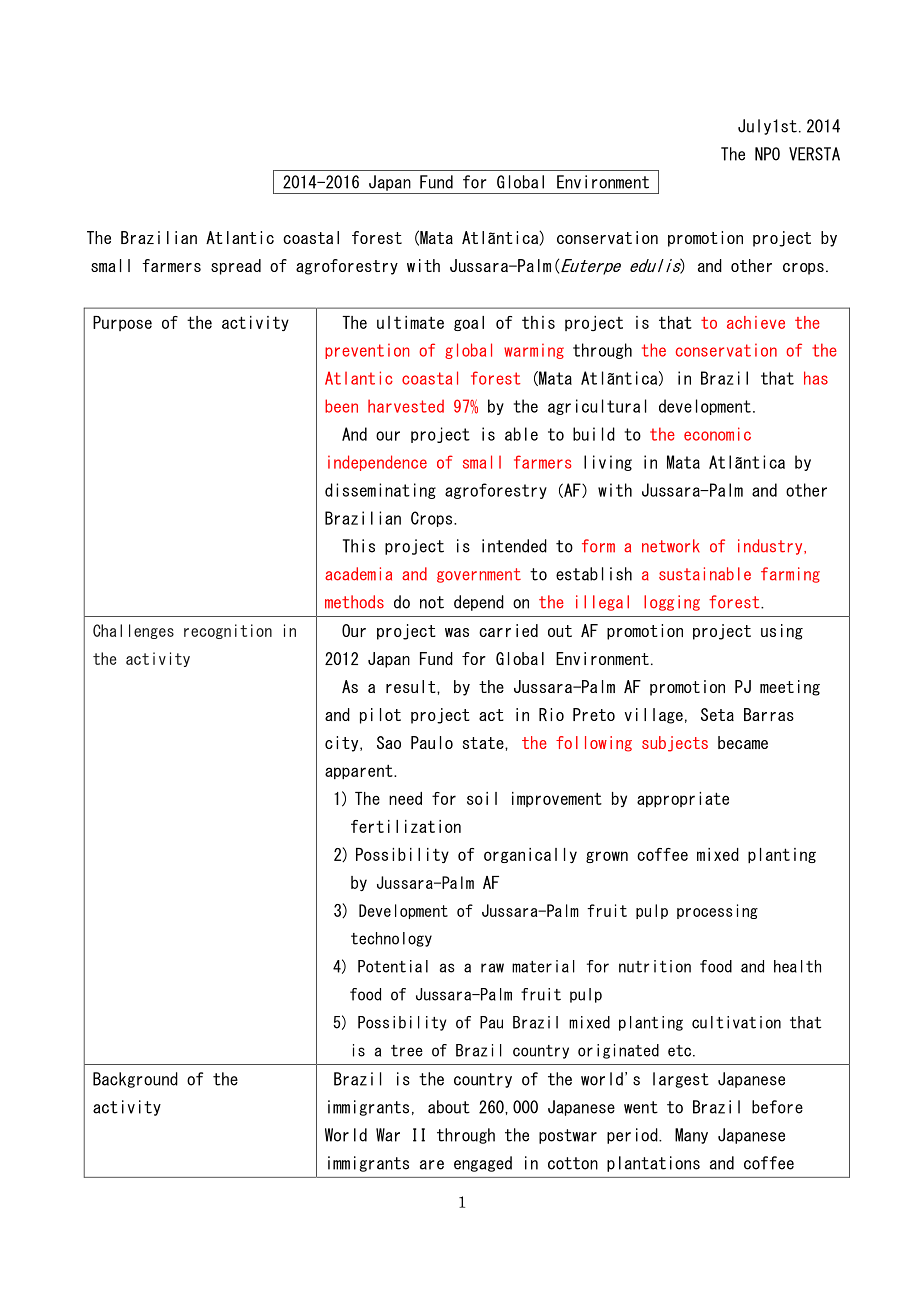 The height and width of the document is (1308, 924). What do you see at coordinates (380, 491) in the document?
I see `disseminating` at bounding box center [380, 491].
